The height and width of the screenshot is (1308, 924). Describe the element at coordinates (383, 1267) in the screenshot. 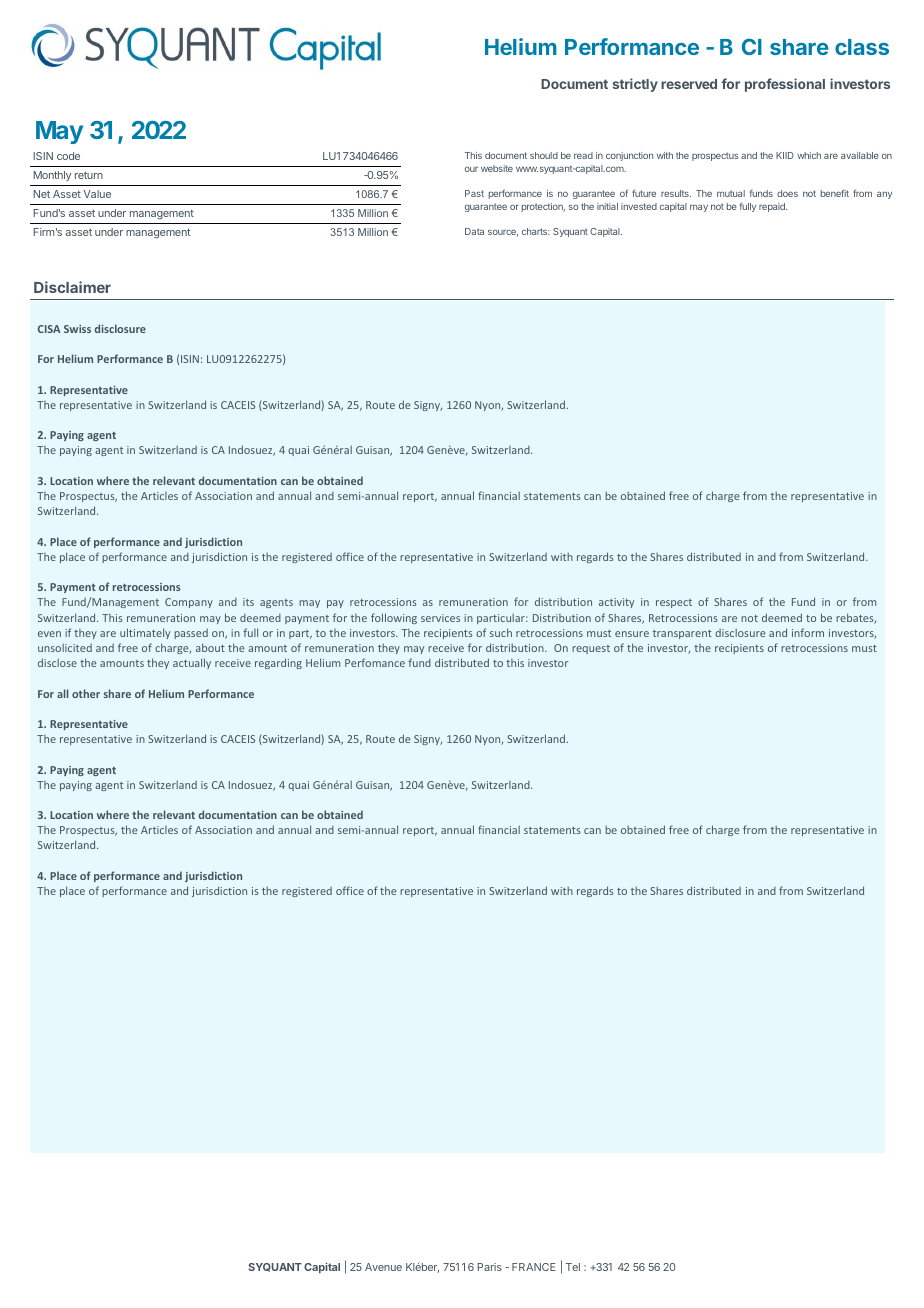

I see `Avenue` at that location.
